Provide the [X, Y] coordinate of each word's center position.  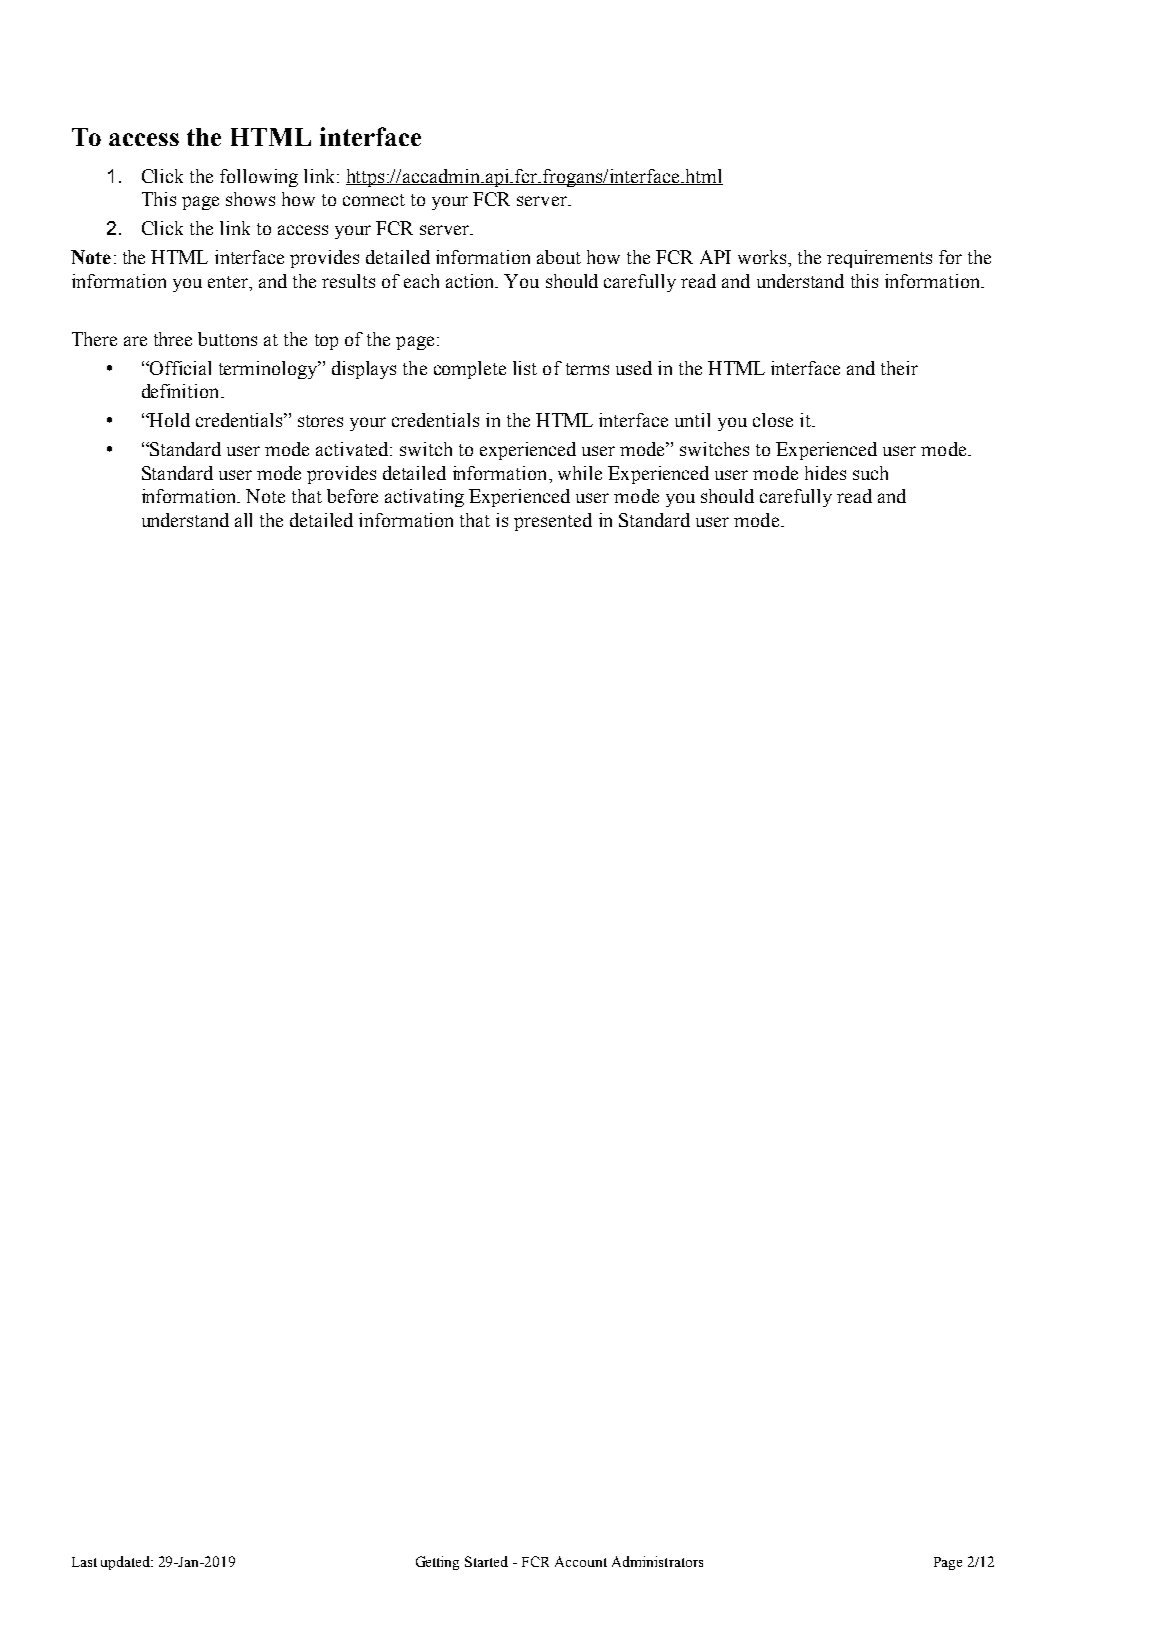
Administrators [657, 1561]
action [471, 281]
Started [486, 1561]
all [243, 520]
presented [553, 522]
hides [825, 473]
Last [84, 1562]
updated [127, 1563]
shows [250, 199]
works [763, 257]
